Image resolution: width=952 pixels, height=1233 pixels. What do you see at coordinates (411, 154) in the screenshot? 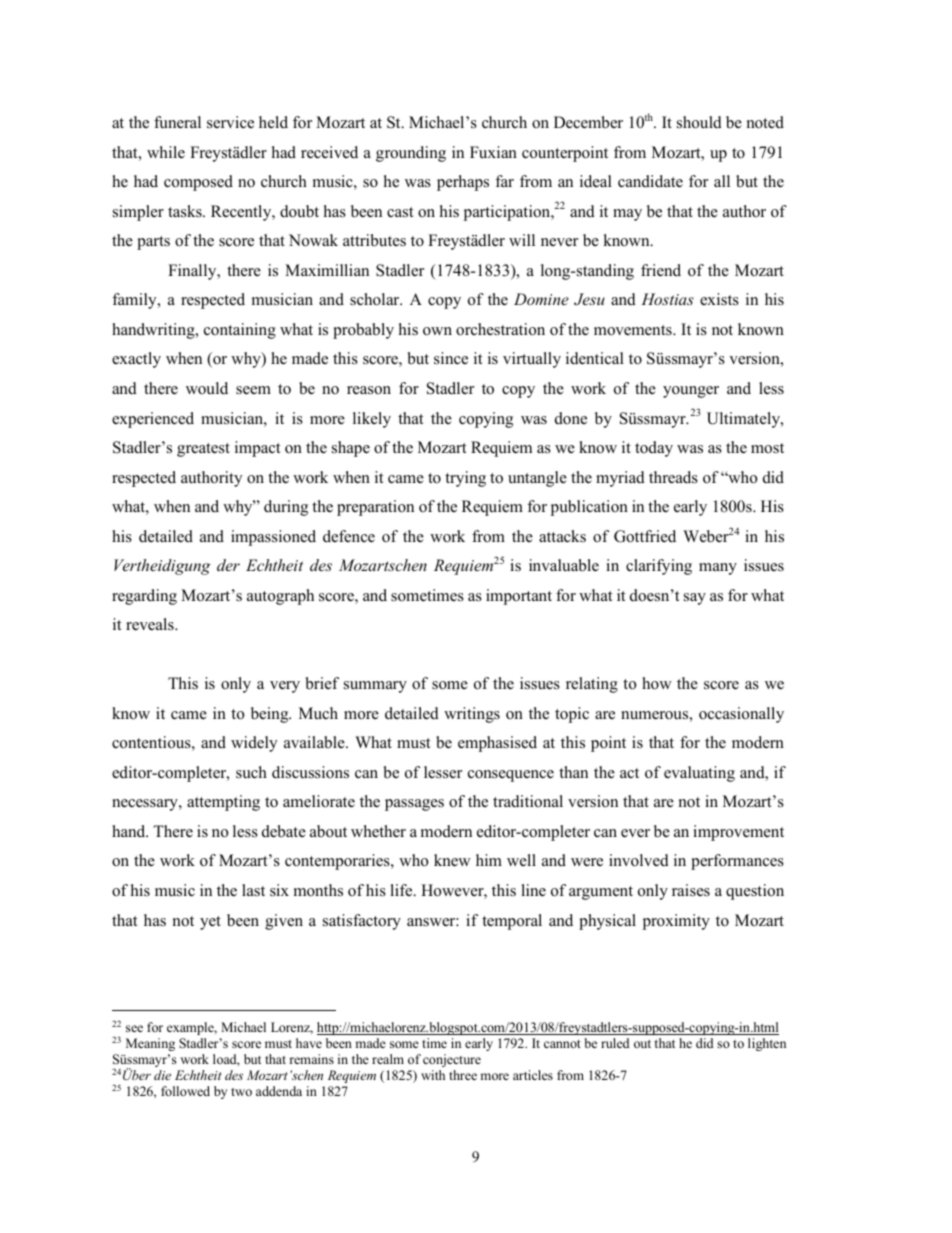
I see `grounding` at bounding box center [411, 154].
